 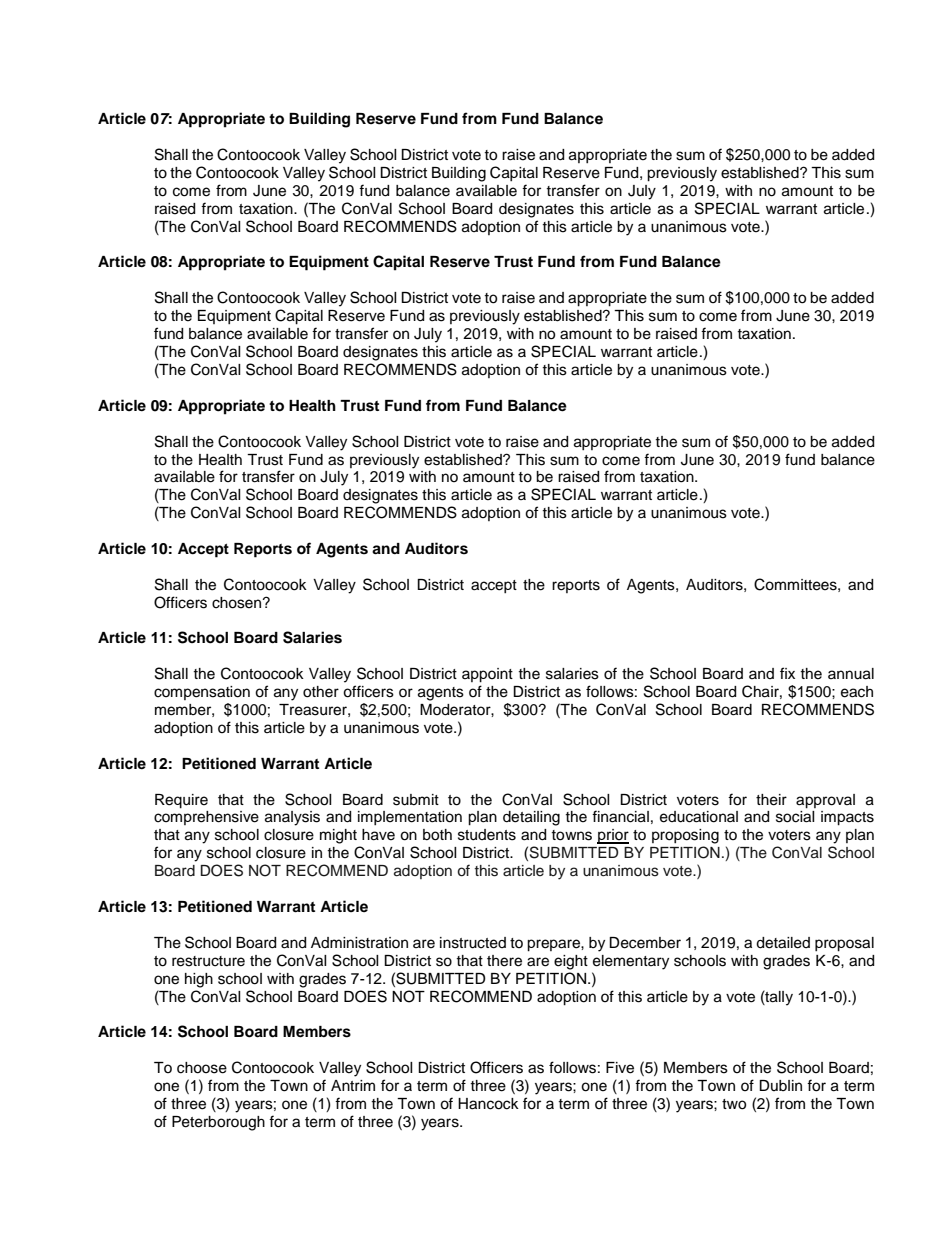 What do you see at coordinates (787, 673) in the screenshot?
I see `fix` at bounding box center [787, 673].
